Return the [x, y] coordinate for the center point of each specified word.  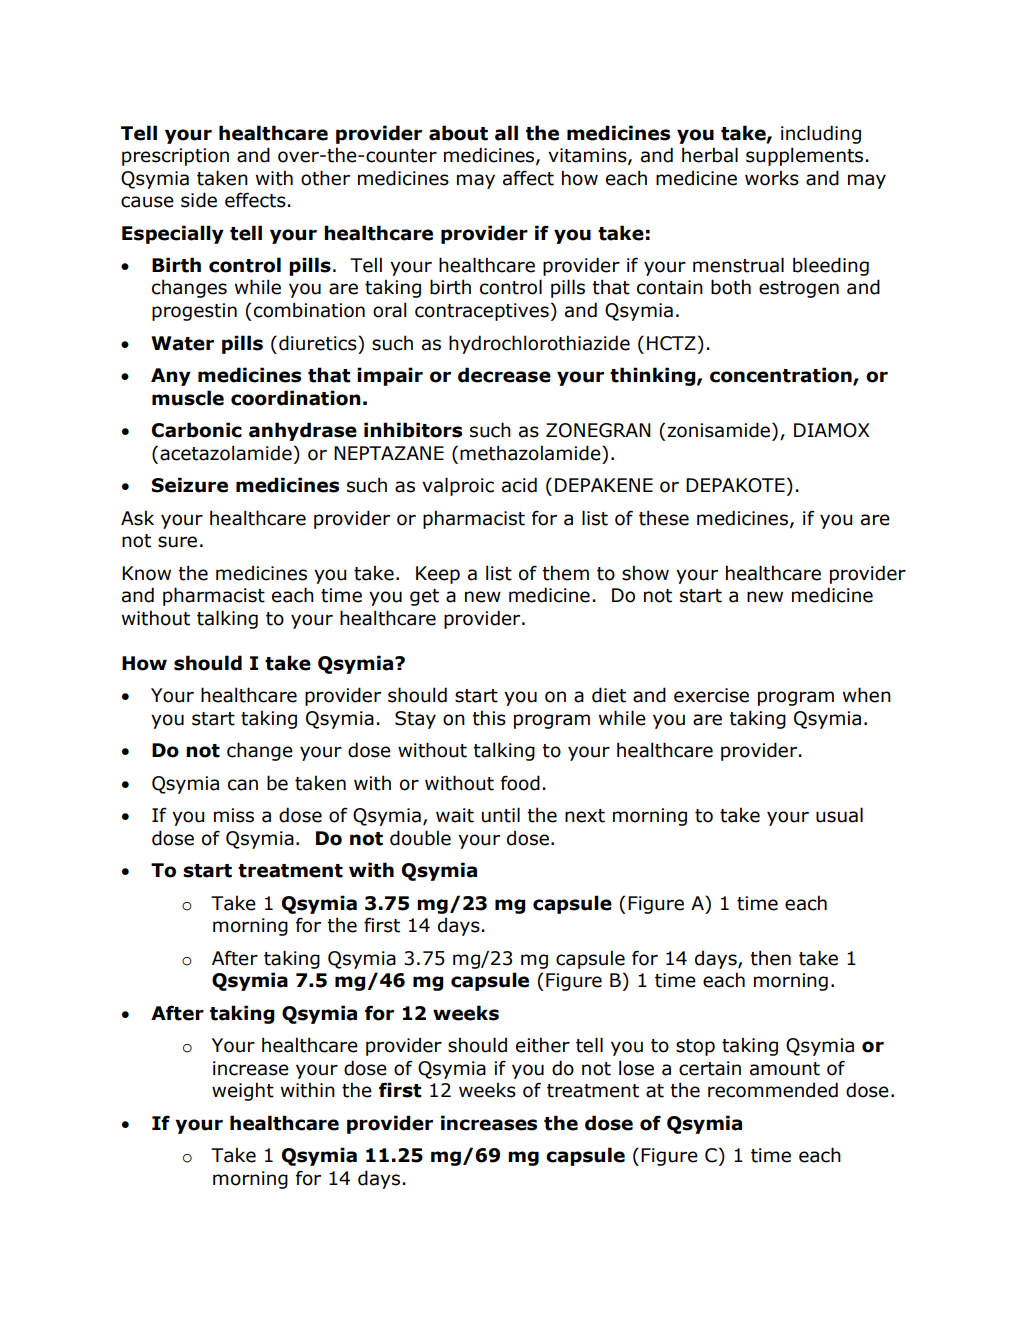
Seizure [190, 485]
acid [519, 485]
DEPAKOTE [735, 485]
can [243, 785]
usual [839, 815]
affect [528, 178]
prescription [175, 157]
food [520, 783]
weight [243, 1091]
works [772, 178]
